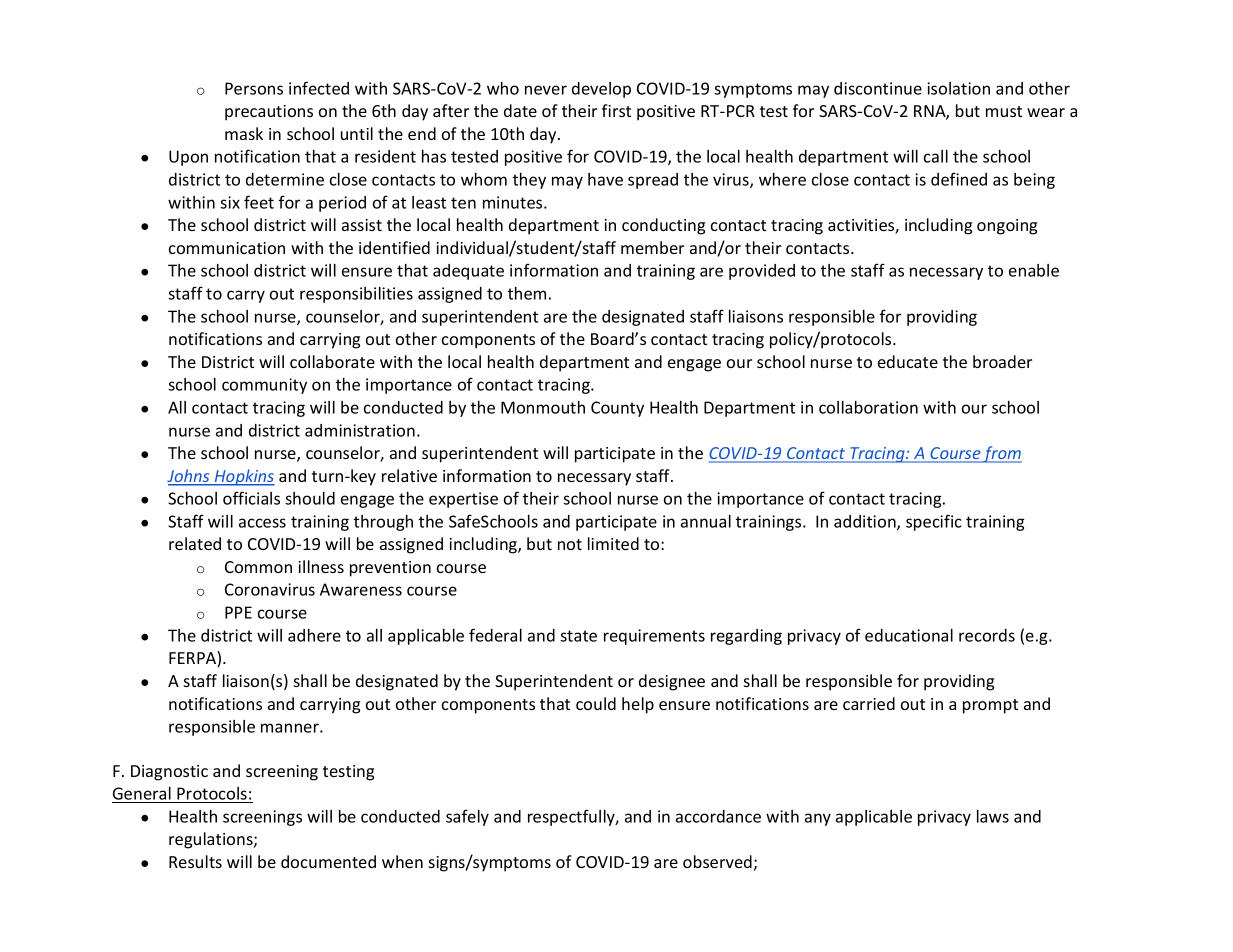  What do you see at coordinates (238, 612) in the screenshot?
I see `PPE` at bounding box center [238, 612].
